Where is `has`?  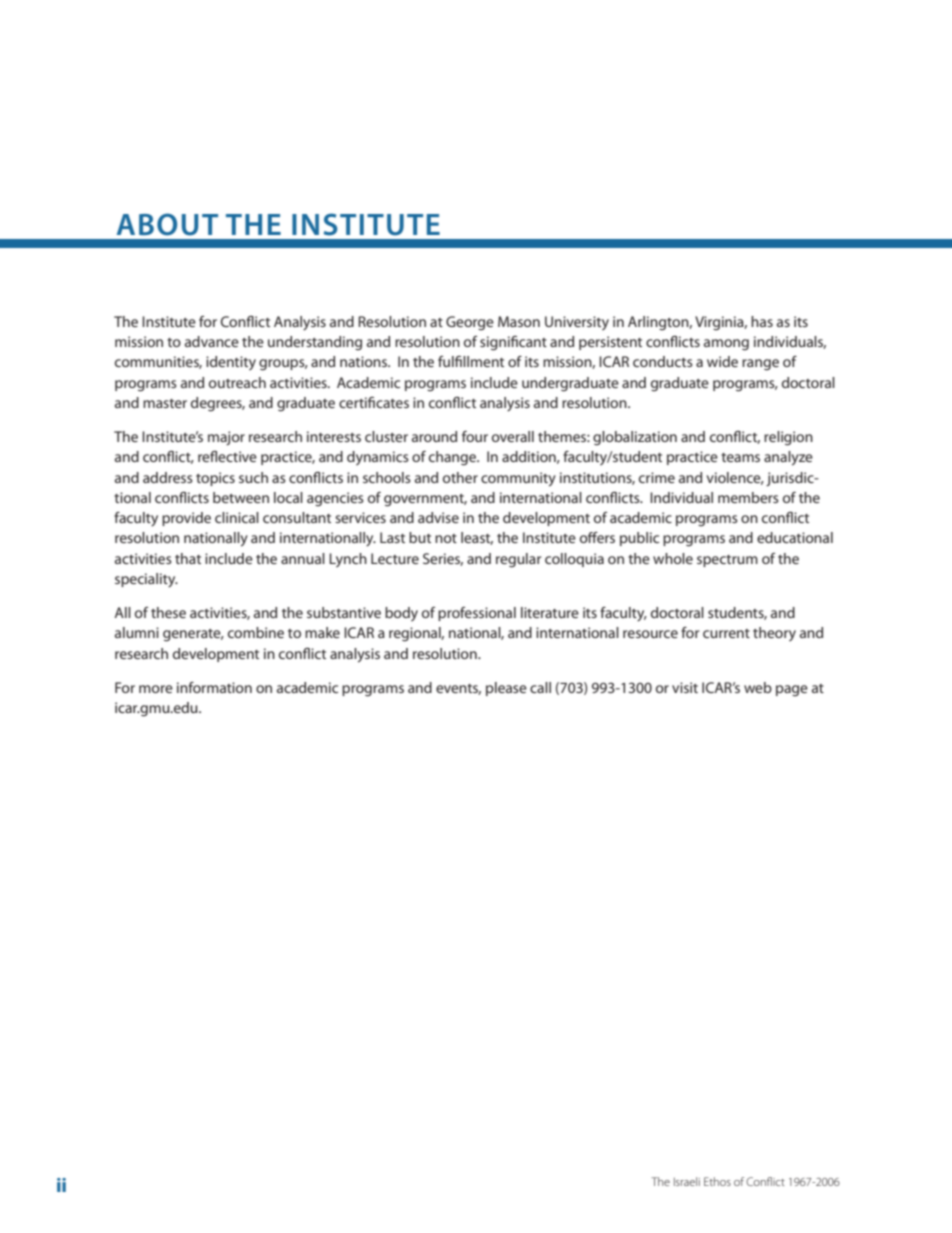
has is located at coordinates (762, 321).
